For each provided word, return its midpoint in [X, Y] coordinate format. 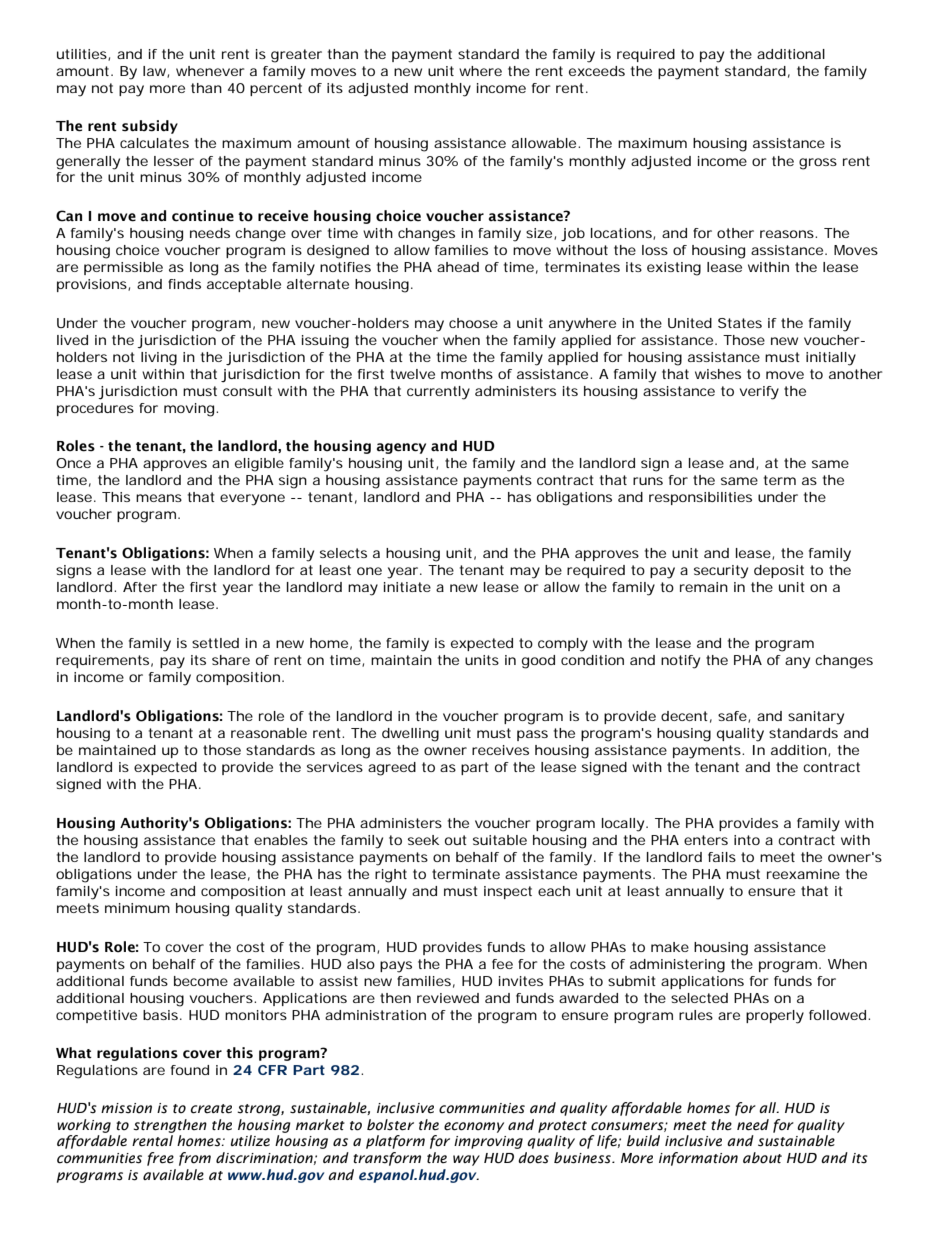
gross [818, 164]
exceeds [597, 71]
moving [189, 410]
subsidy [150, 127]
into [747, 840]
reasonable [269, 733]
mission [126, 1108]
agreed [392, 769]
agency [401, 448]
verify [759, 393]
